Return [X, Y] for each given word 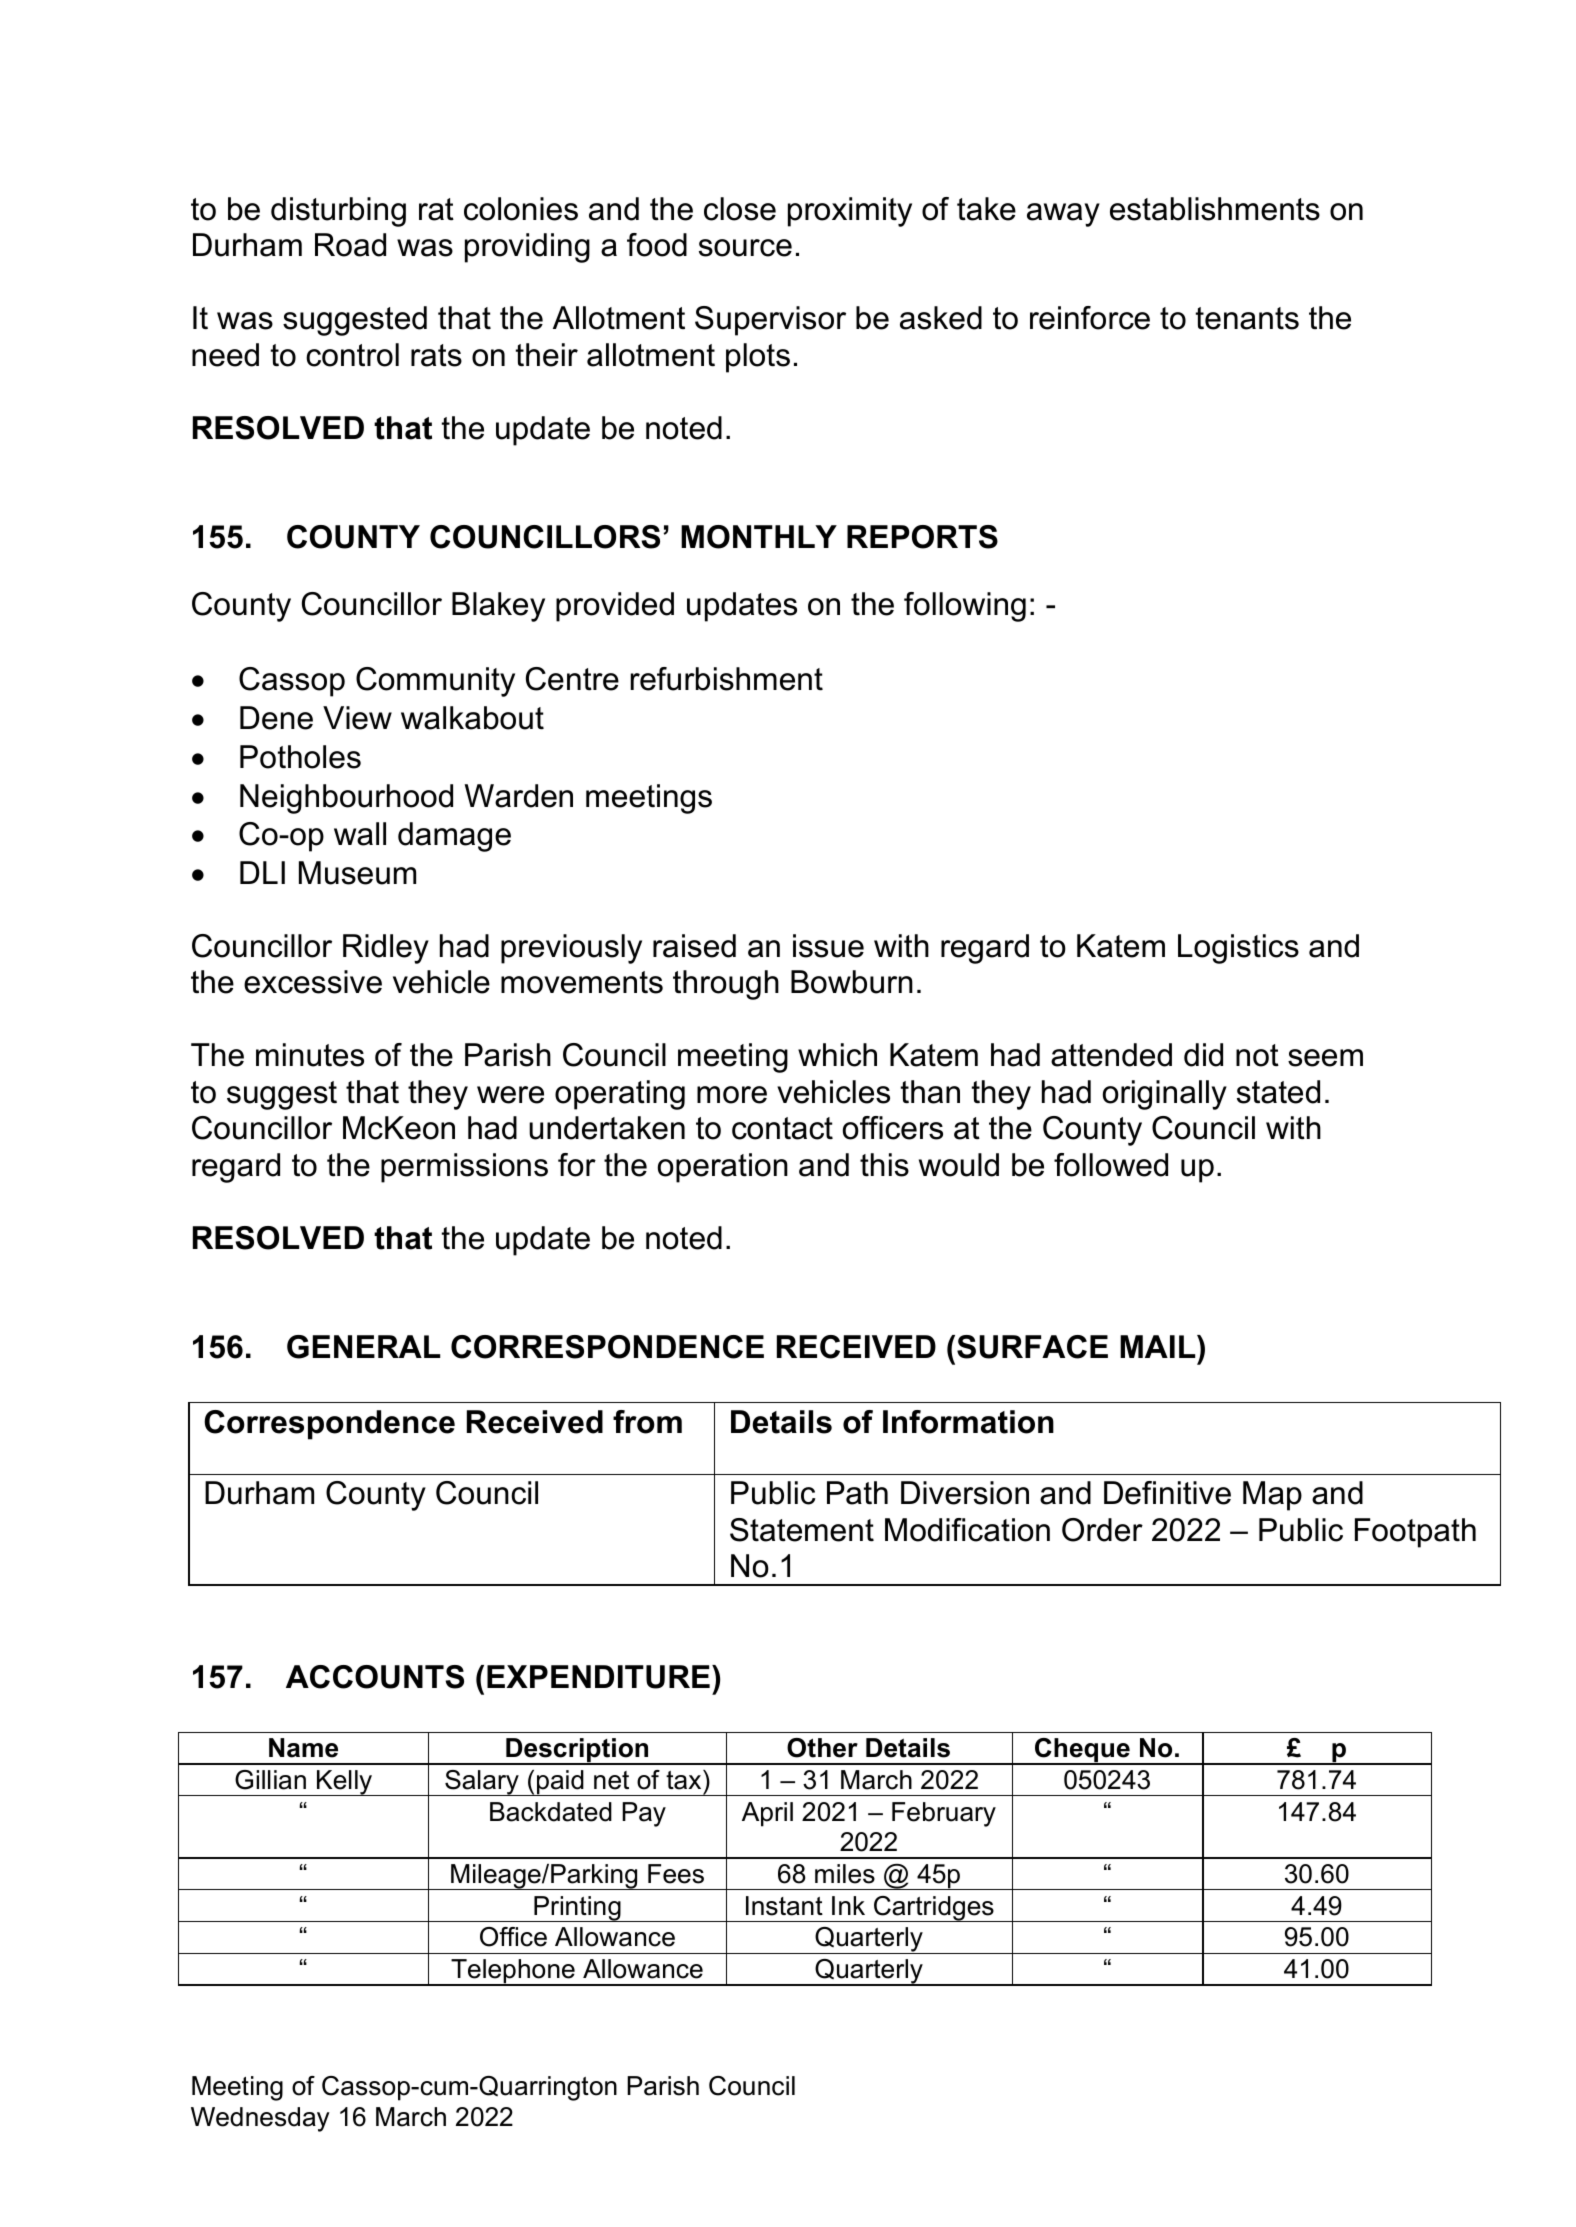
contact [782, 1128]
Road [350, 245]
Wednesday [260, 2119]
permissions [464, 1168]
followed [1111, 1165]
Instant [784, 1906]
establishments [1215, 209]
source [745, 248]
